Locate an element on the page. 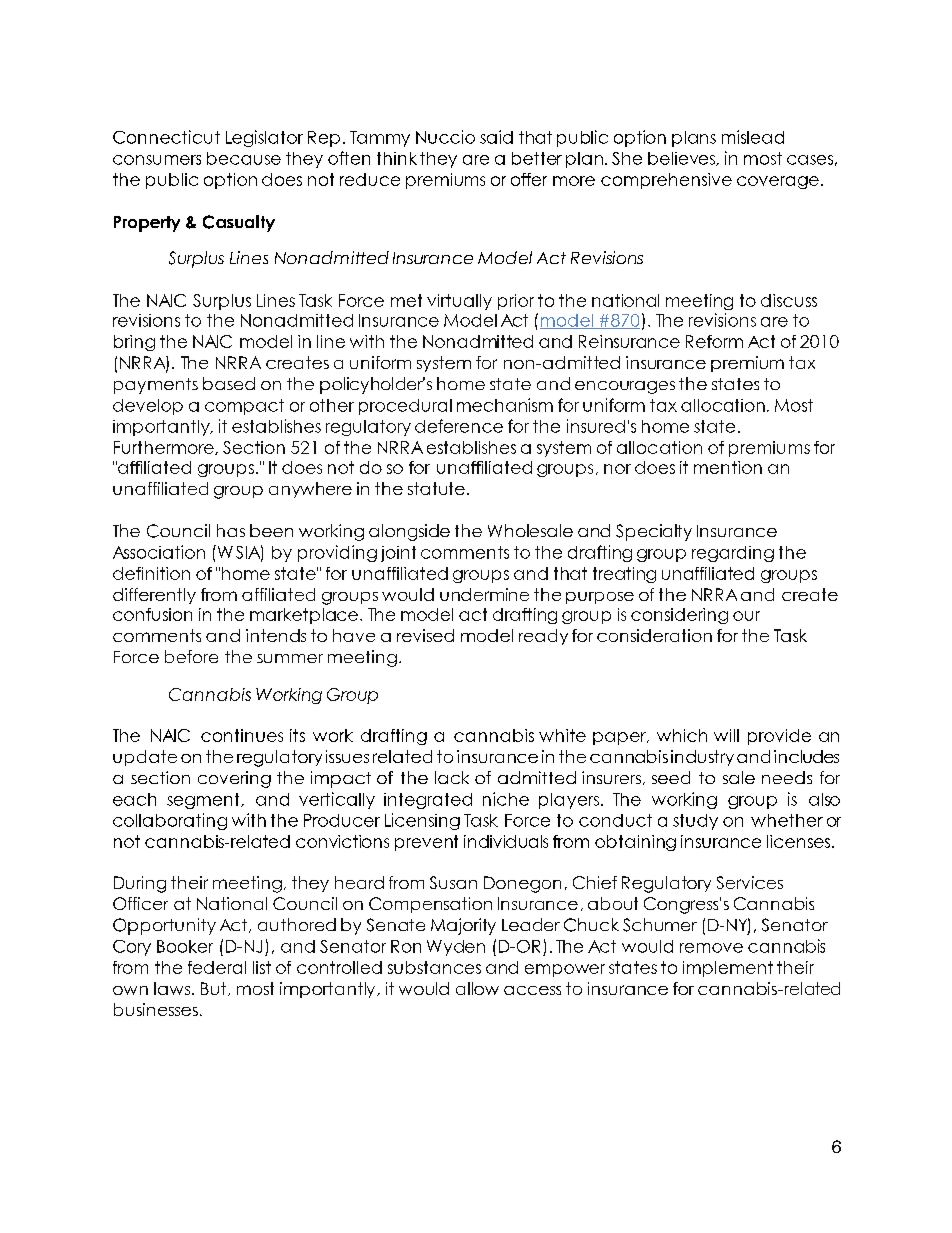 This page has width=952, height=1233. implement is located at coordinates (728, 969).
